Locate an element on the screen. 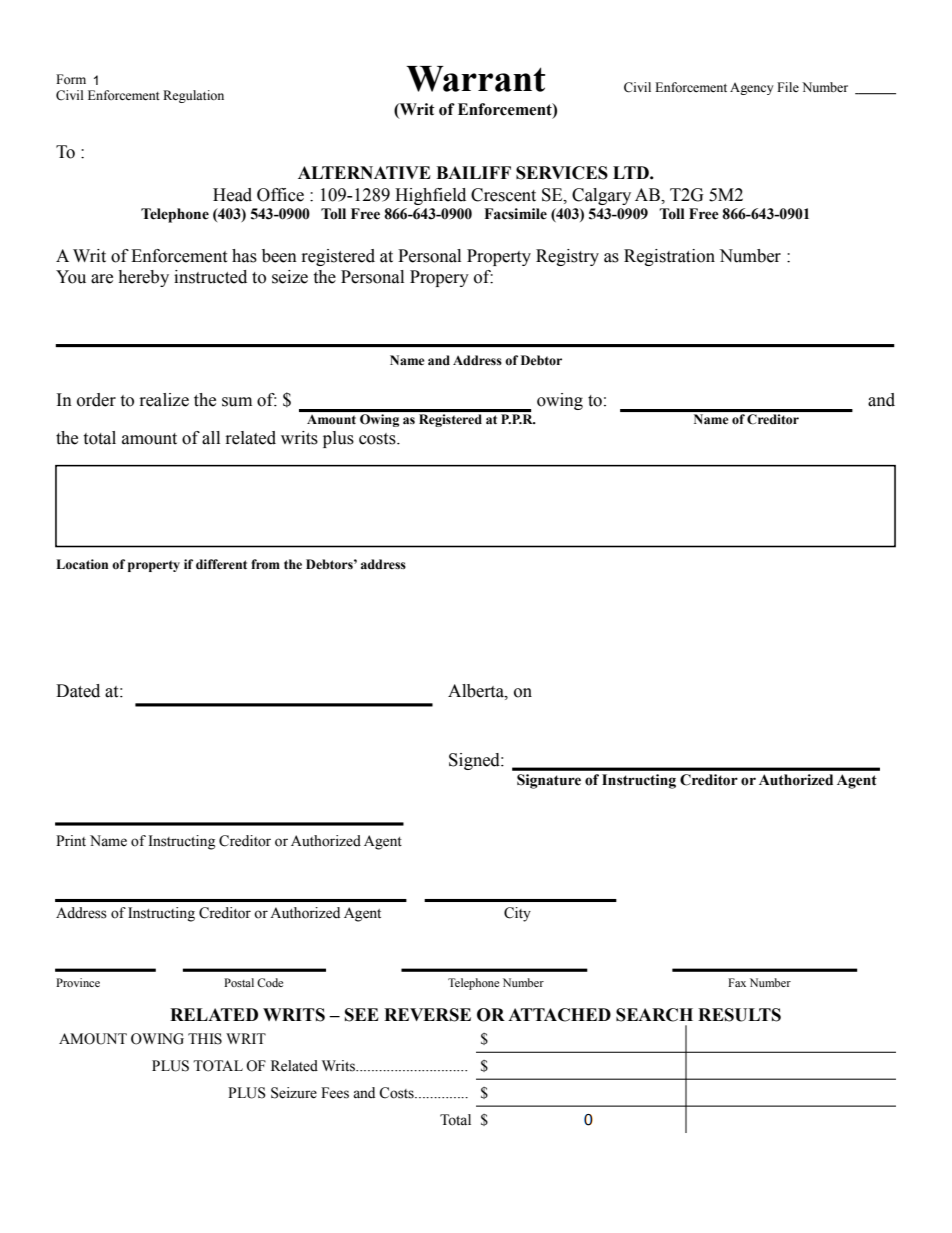 The height and width of the screenshot is (1233, 952). Registration is located at coordinates (669, 257).
